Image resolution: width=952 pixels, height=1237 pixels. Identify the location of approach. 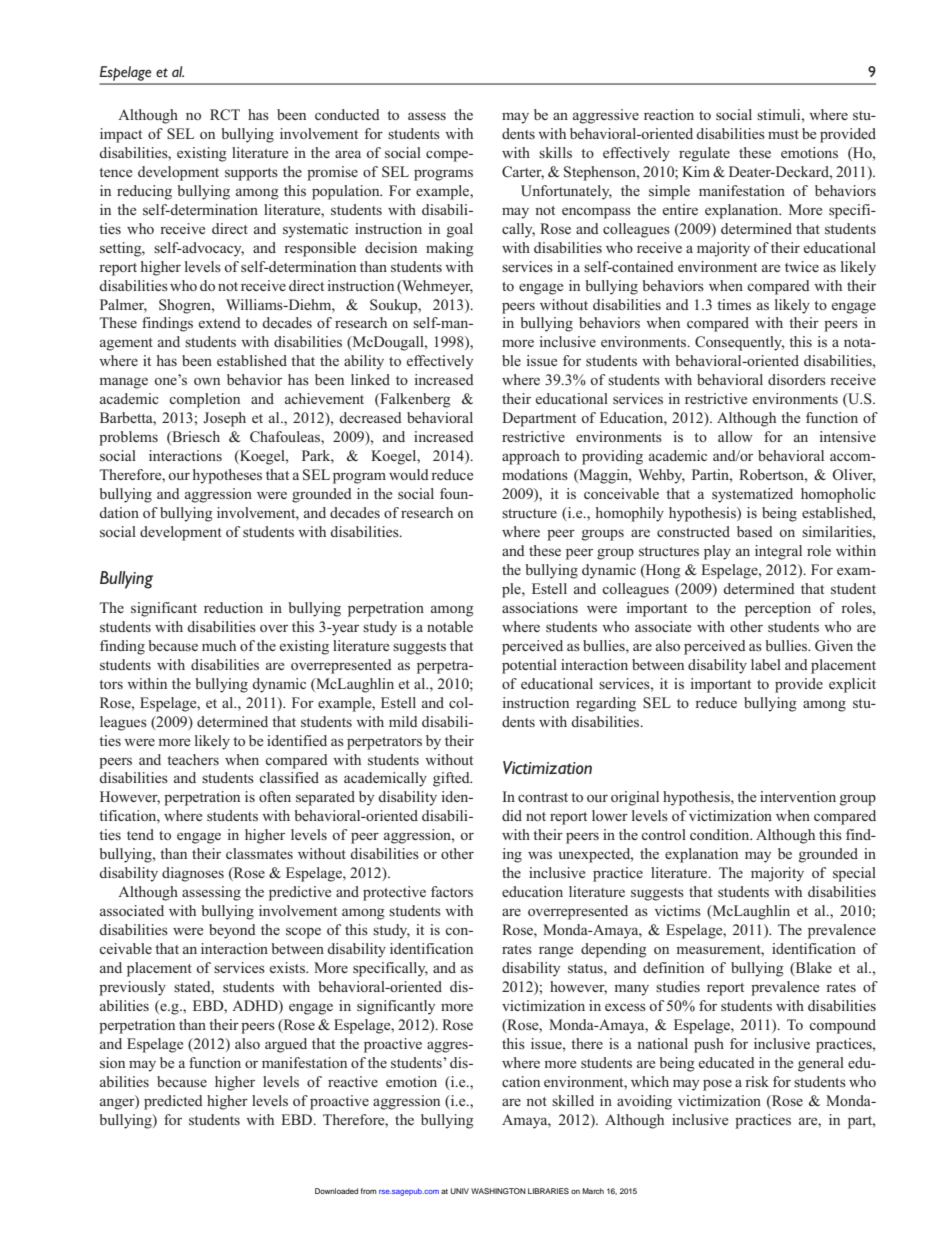
(531, 457).
